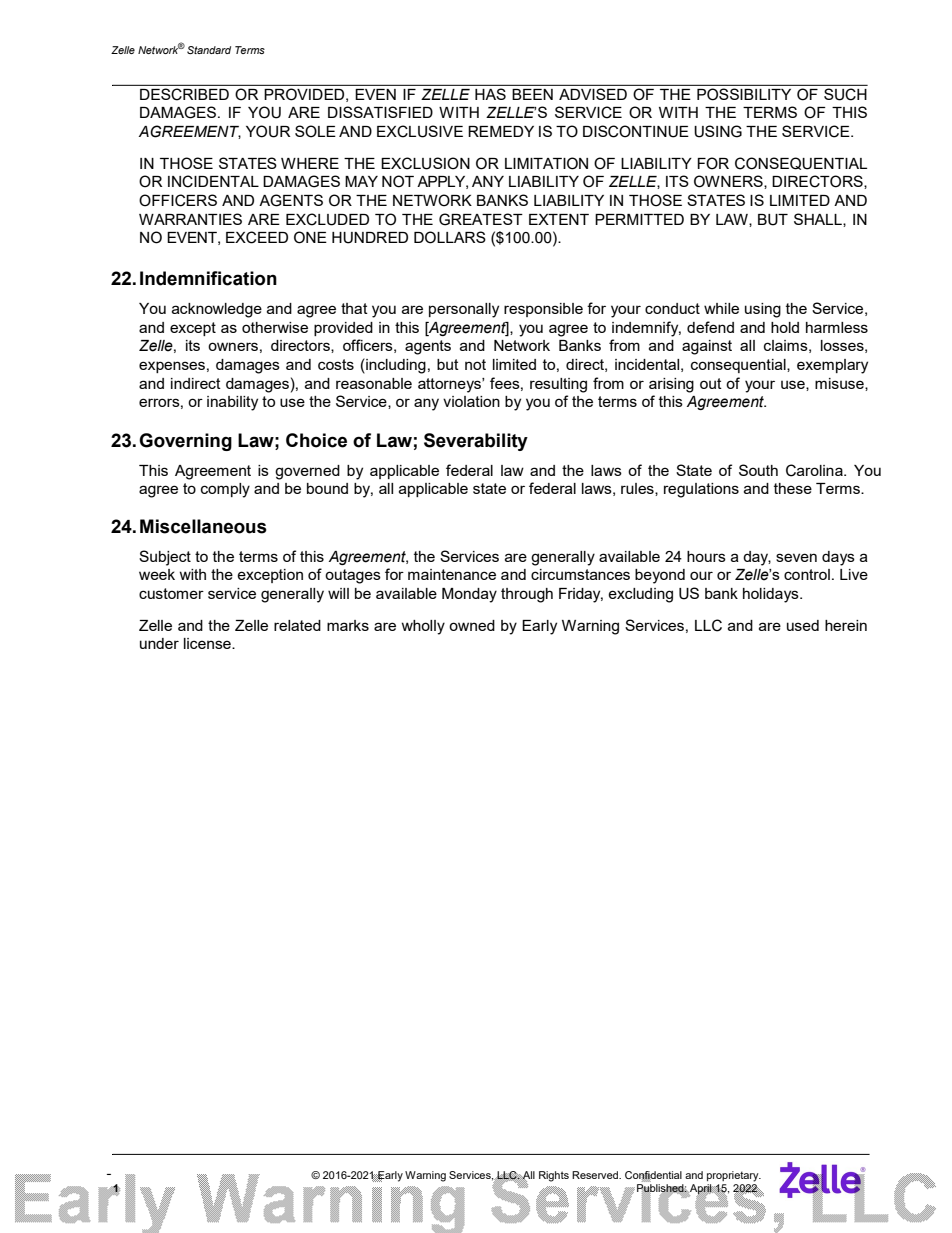 The image size is (952, 1233). Describe the element at coordinates (744, 94) in the screenshot. I see `POSSIBILITY` at that location.
